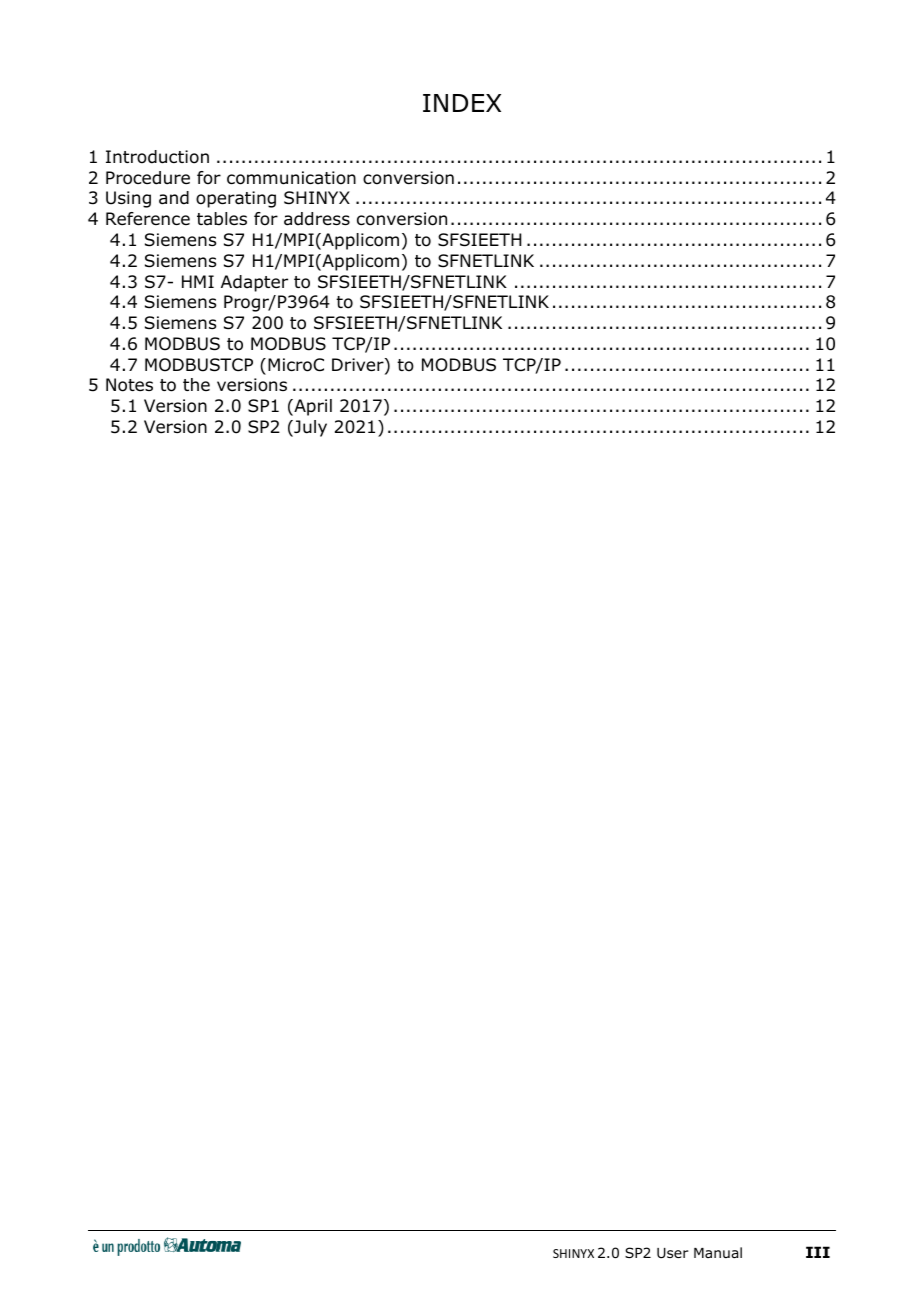 The height and width of the screenshot is (1308, 924). I want to click on III, so click(818, 1252).
